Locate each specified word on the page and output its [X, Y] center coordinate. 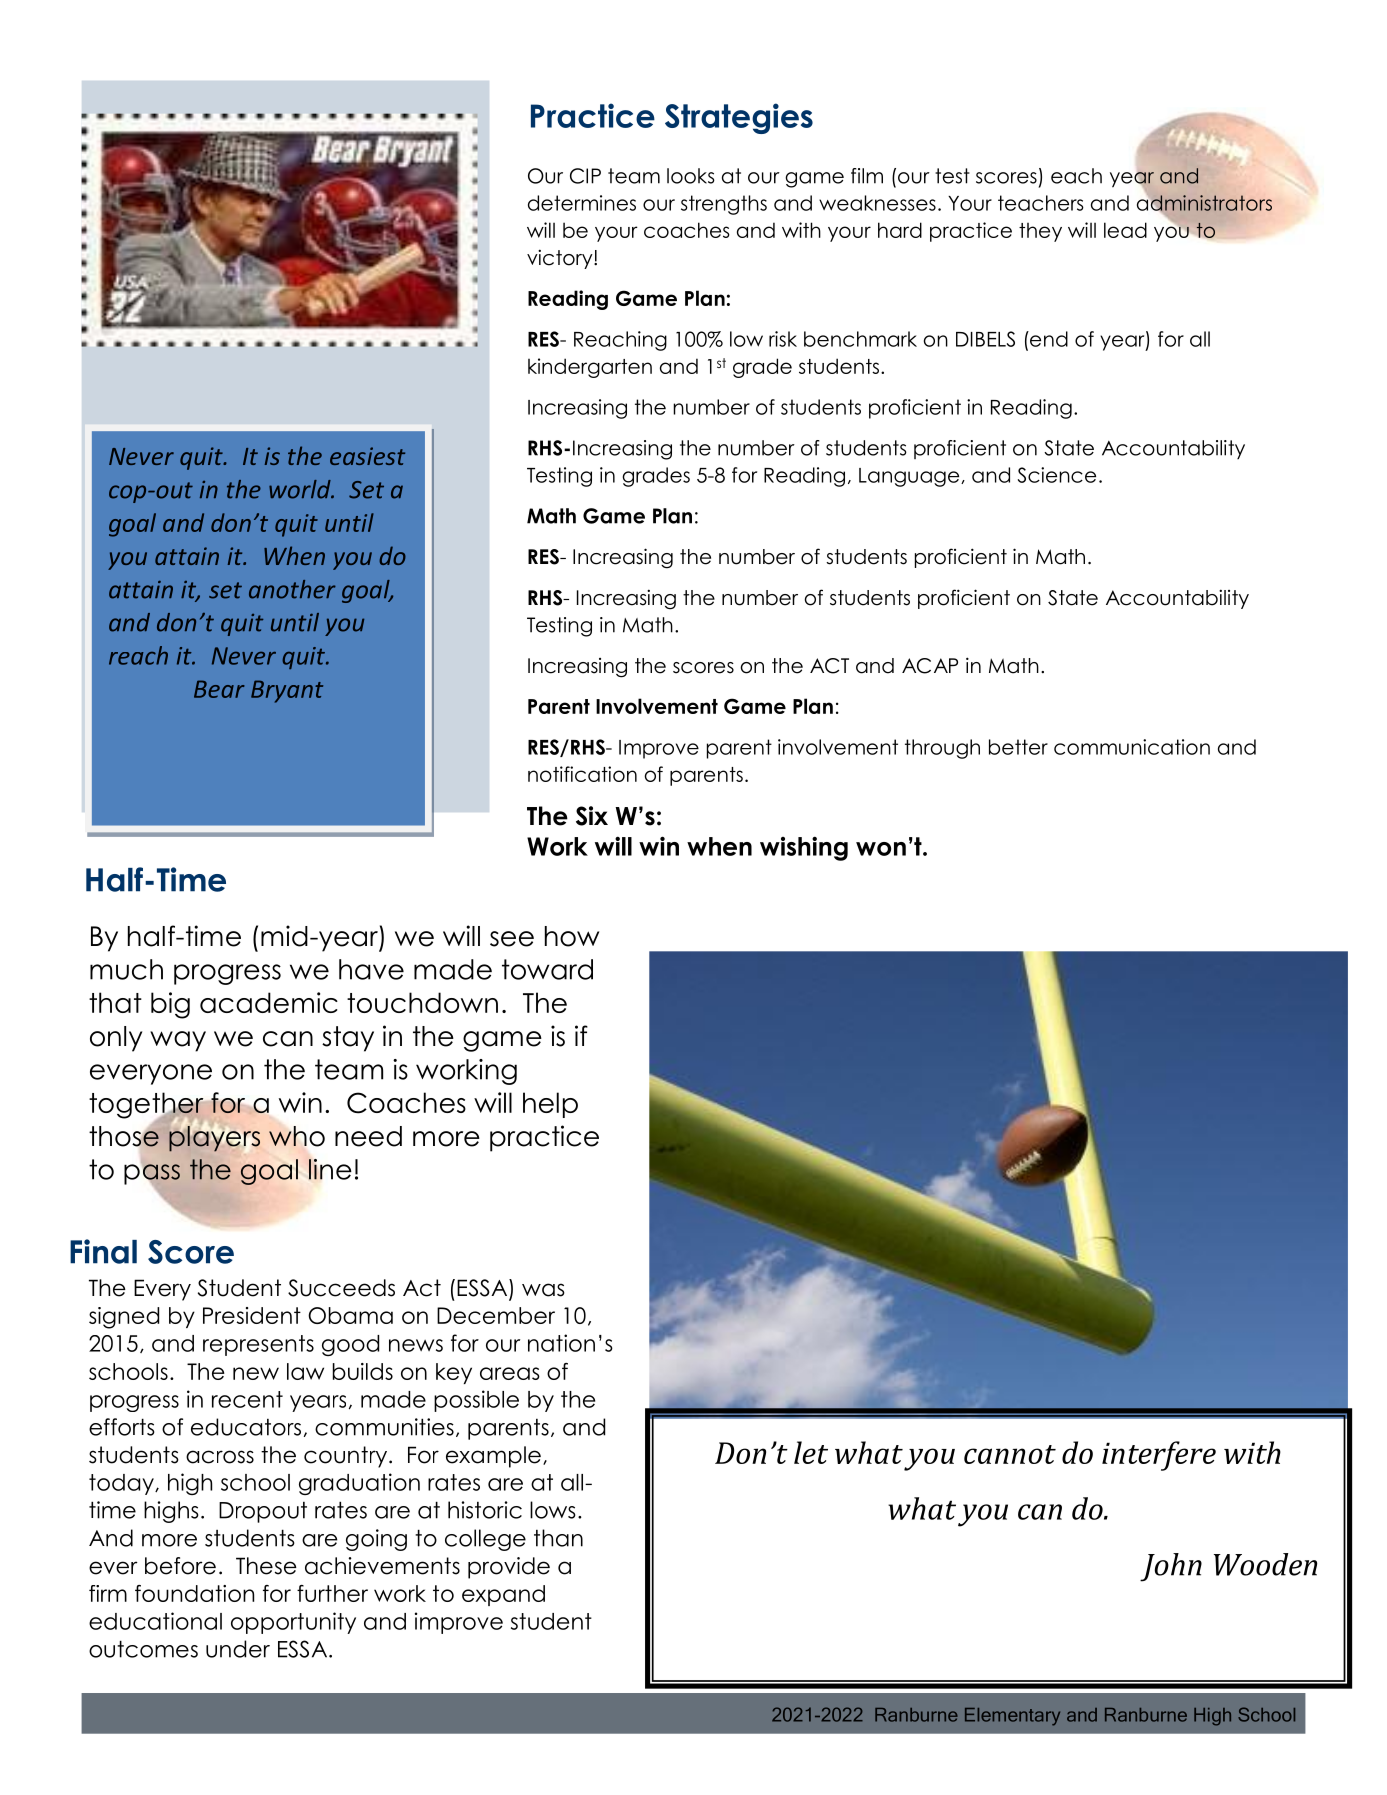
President [252, 1315]
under [238, 1649]
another [292, 589]
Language [910, 477]
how [572, 936]
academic [269, 1002]
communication [1132, 747]
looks [691, 176]
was [543, 1290]
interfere [1159, 1456]
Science [1057, 475]
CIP [585, 176]
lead [1125, 230]
